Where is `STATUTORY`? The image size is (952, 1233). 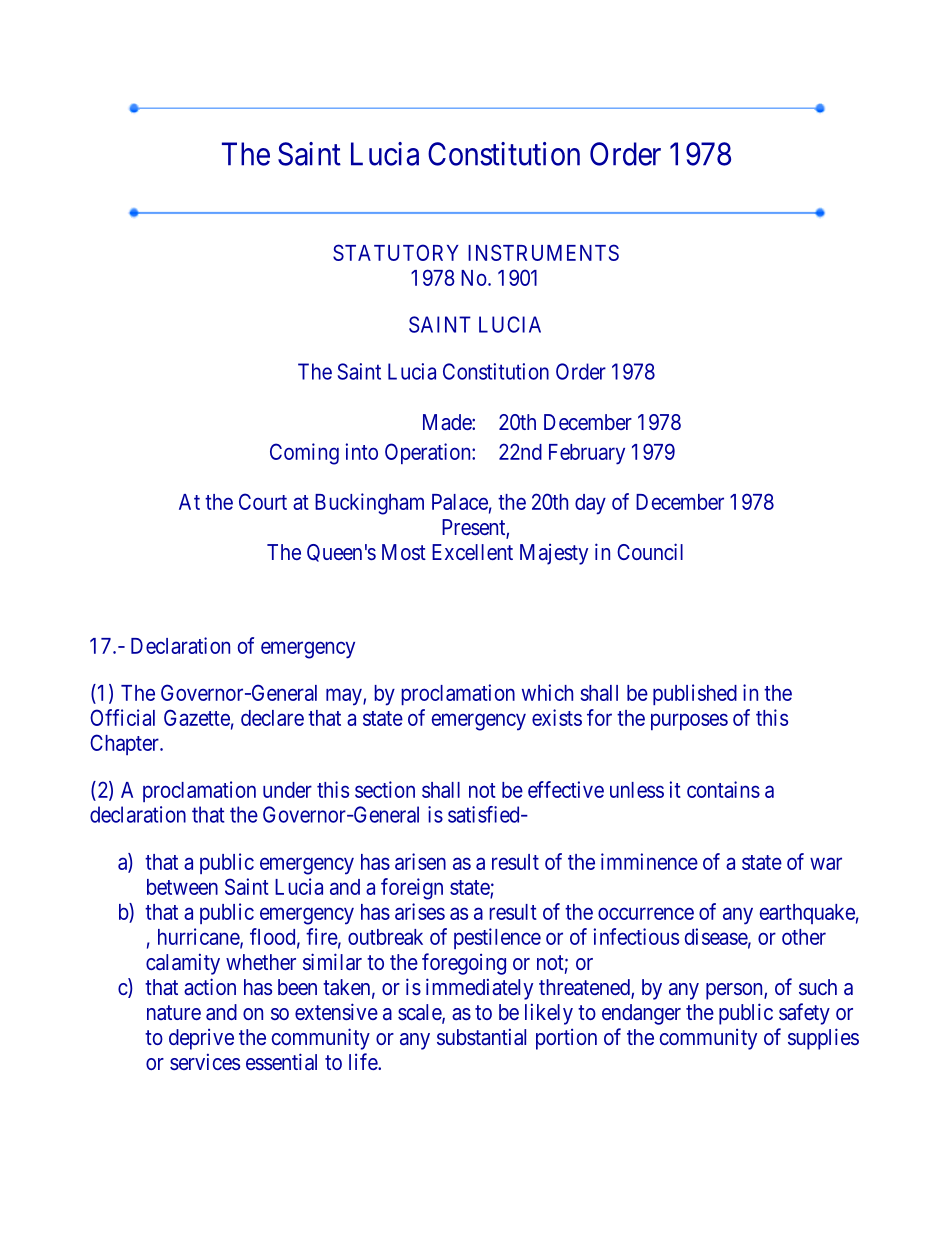
STATUTORY is located at coordinates (396, 252).
